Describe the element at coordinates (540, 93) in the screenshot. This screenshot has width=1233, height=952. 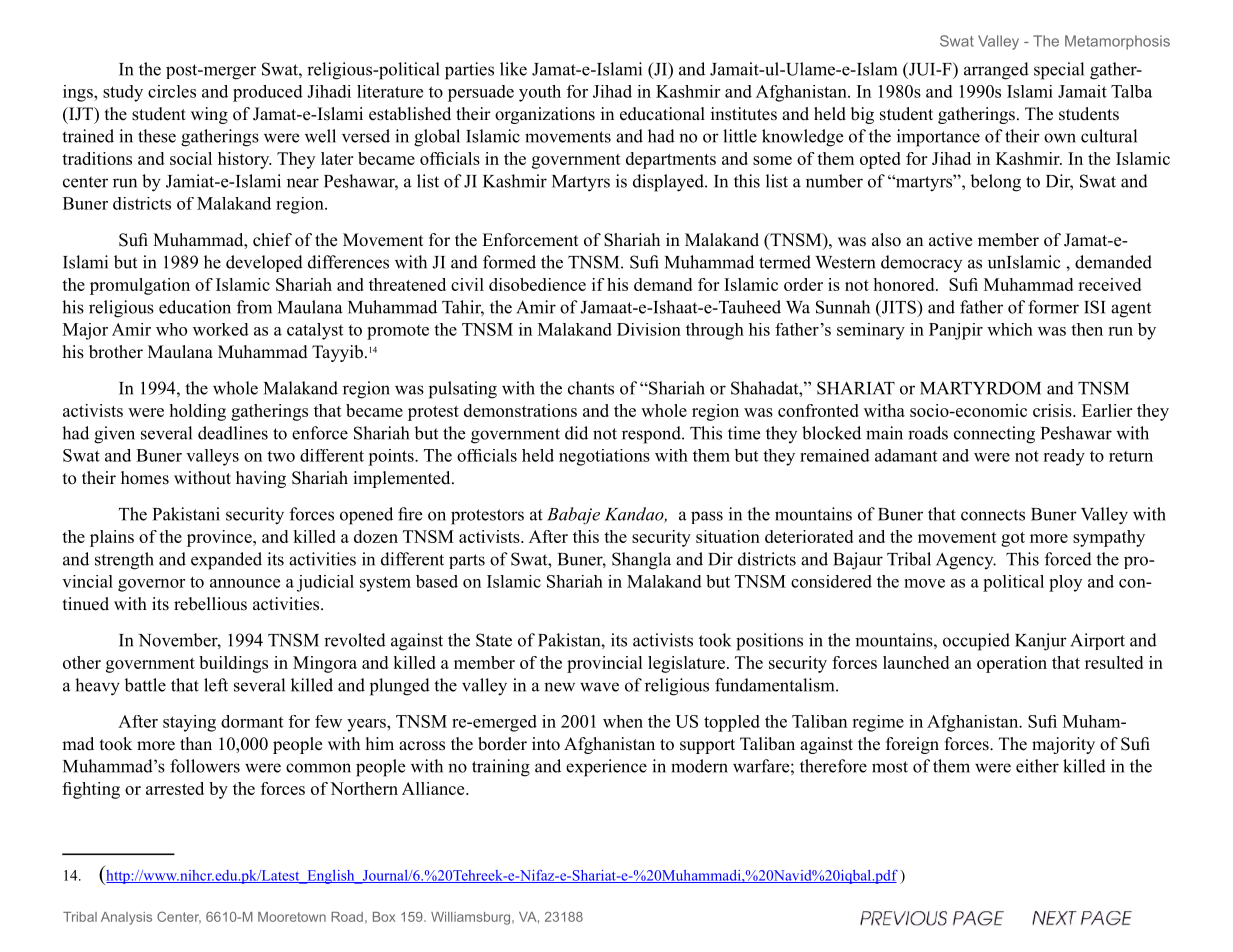
I see `youth` at that location.
